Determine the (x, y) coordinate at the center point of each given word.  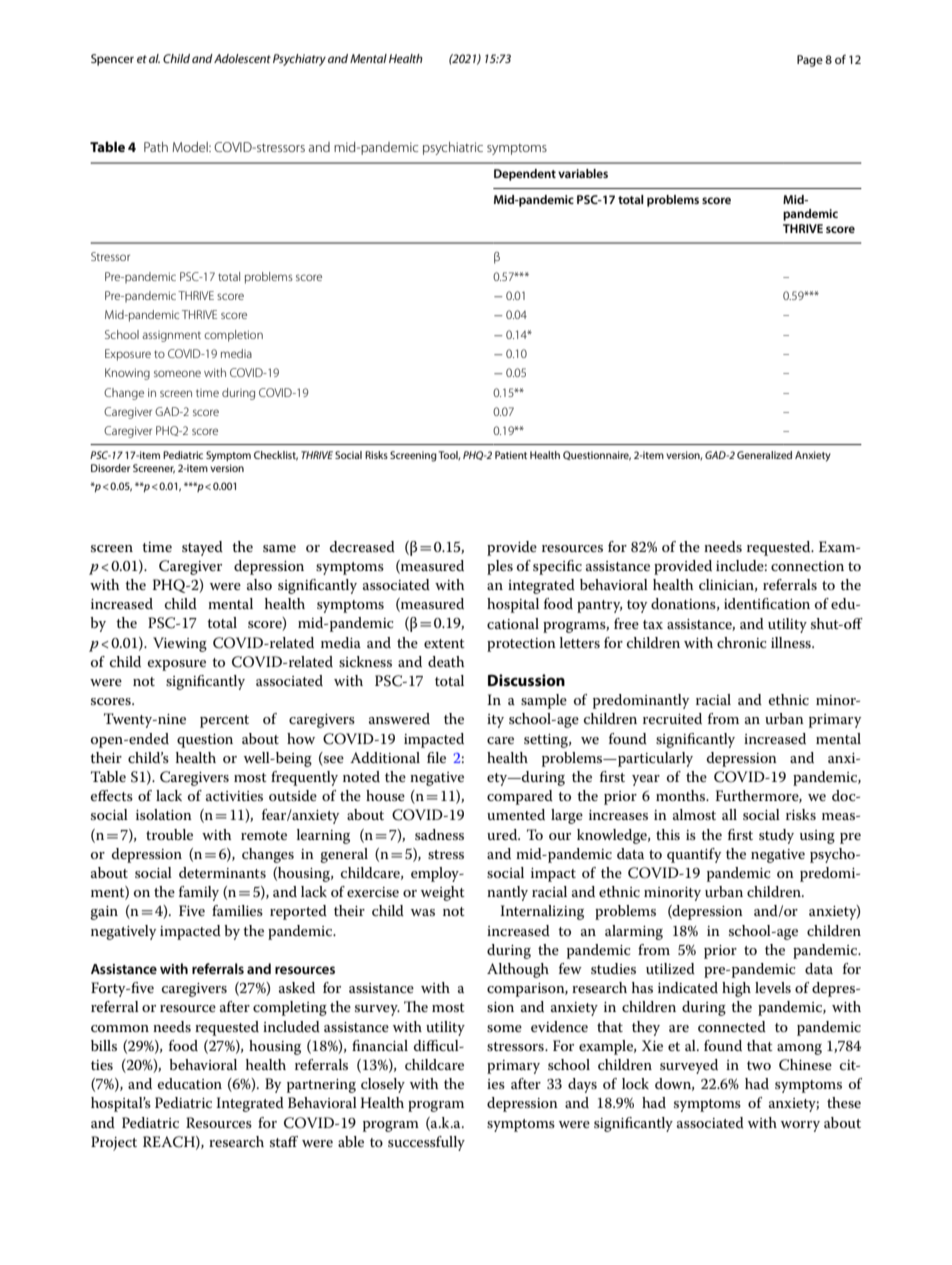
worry (800, 1126)
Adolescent (242, 58)
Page (810, 61)
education (190, 1083)
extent (444, 643)
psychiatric (453, 148)
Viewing (180, 644)
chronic (742, 642)
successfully (426, 1143)
